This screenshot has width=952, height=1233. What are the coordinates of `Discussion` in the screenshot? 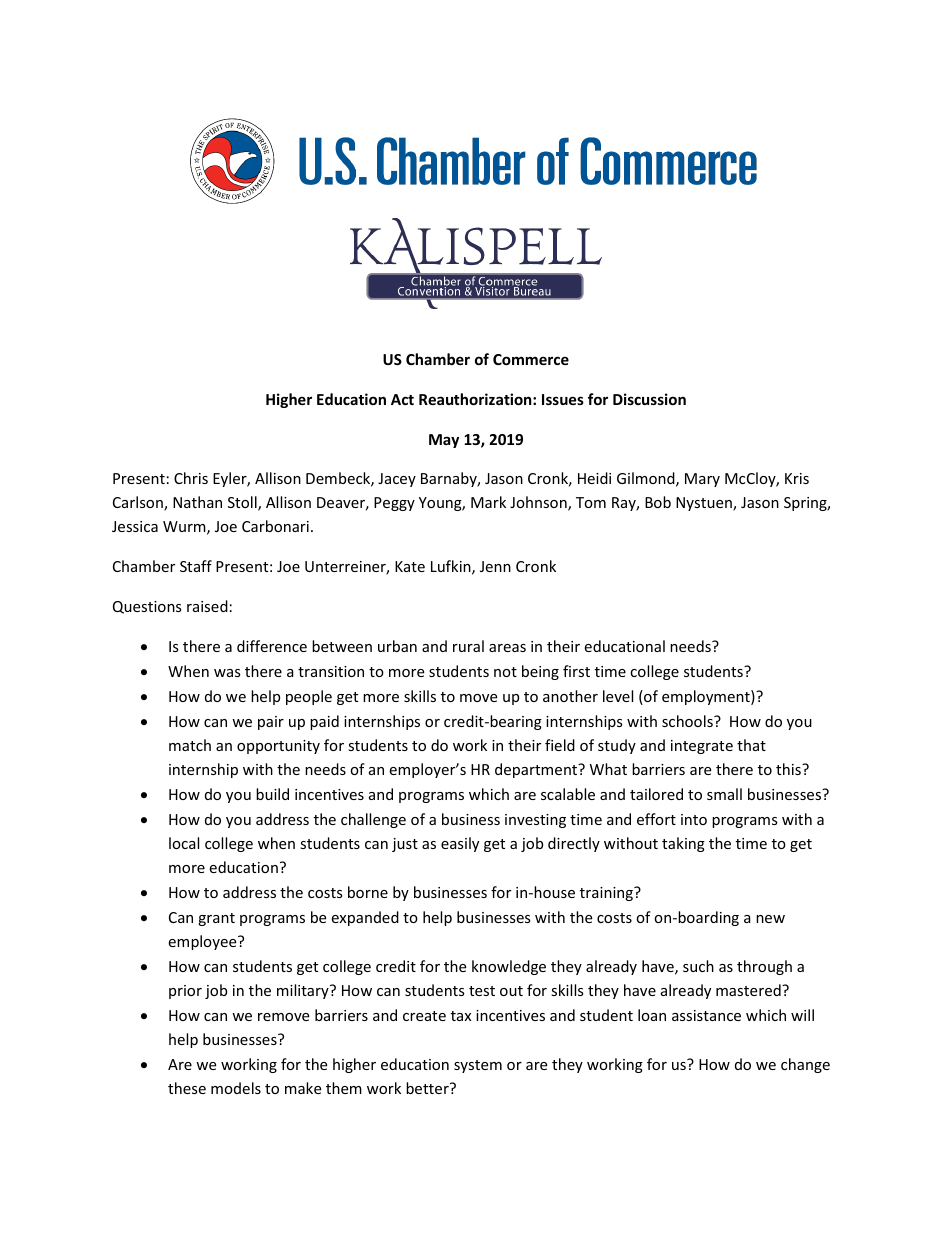 It's located at (649, 399).
